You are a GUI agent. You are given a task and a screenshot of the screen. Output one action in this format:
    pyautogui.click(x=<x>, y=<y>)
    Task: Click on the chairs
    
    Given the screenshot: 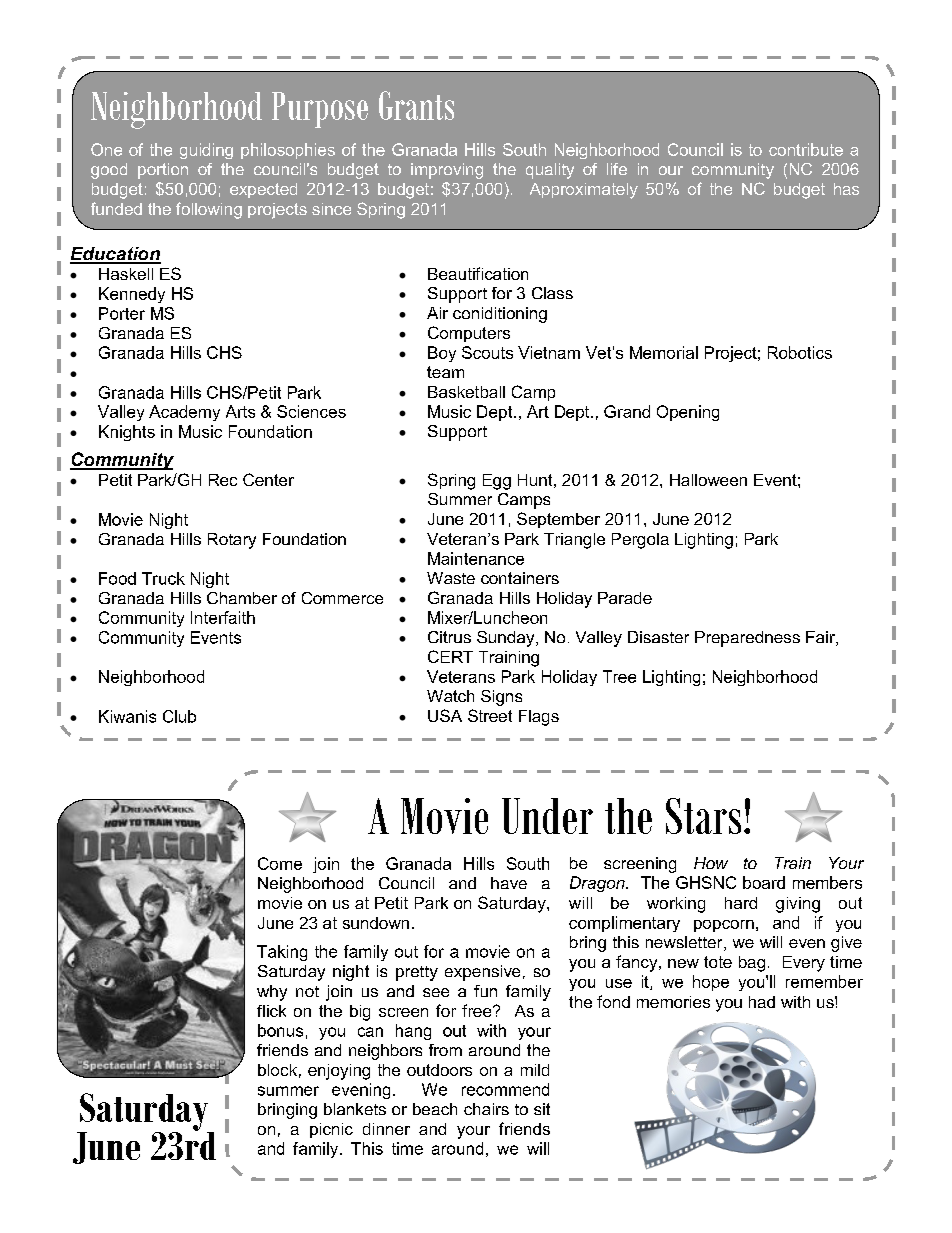 What is the action you would take?
    pyautogui.click(x=486, y=1109)
